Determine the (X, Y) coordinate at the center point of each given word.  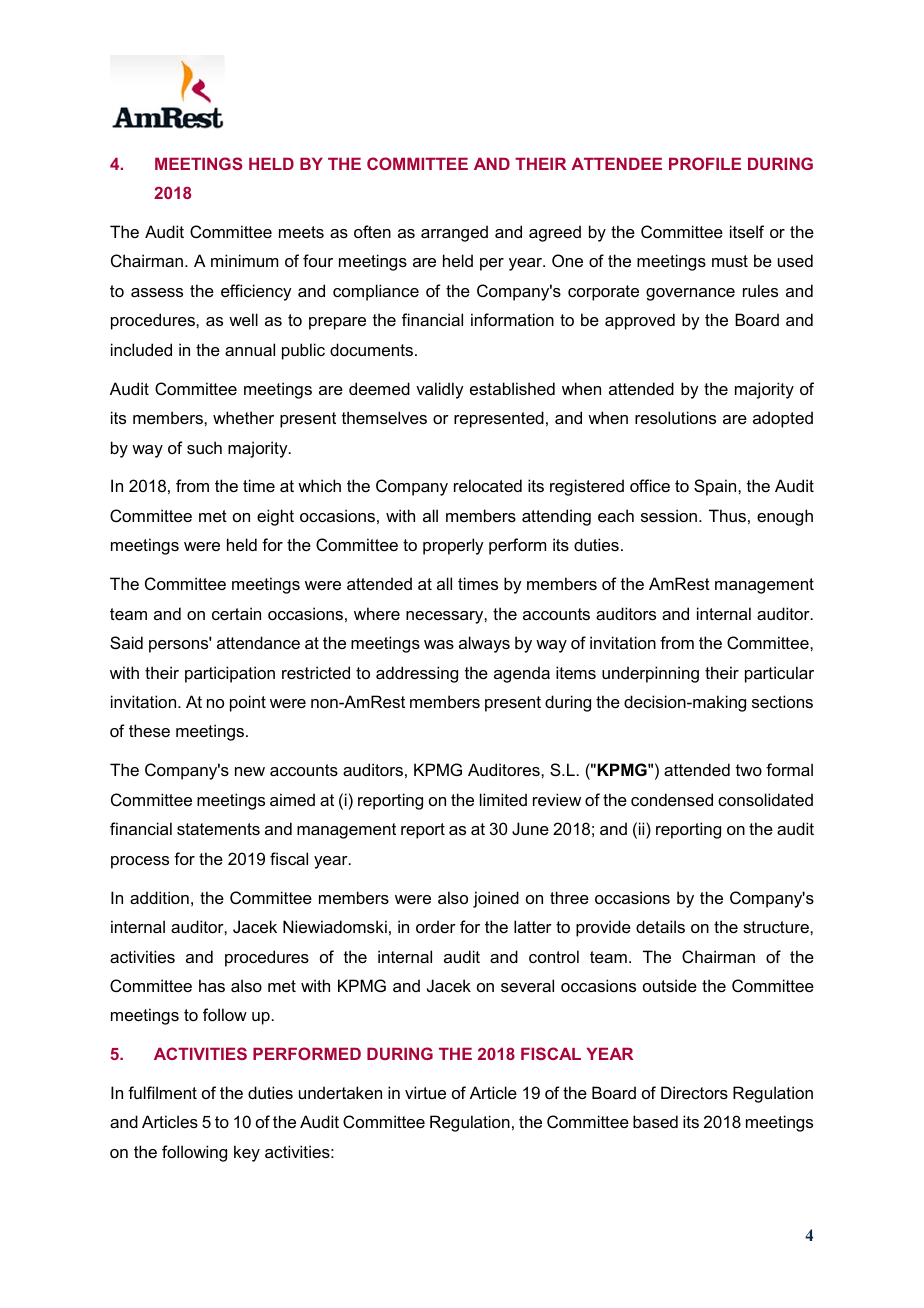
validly (440, 390)
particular (779, 674)
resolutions (675, 417)
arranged (454, 233)
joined (496, 899)
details (660, 926)
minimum (244, 260)
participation (230, 674)
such (204, 447)
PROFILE (705, 163)
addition (159, 897)
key (247, 1153)
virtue (425, 1092)
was (439, 644)
